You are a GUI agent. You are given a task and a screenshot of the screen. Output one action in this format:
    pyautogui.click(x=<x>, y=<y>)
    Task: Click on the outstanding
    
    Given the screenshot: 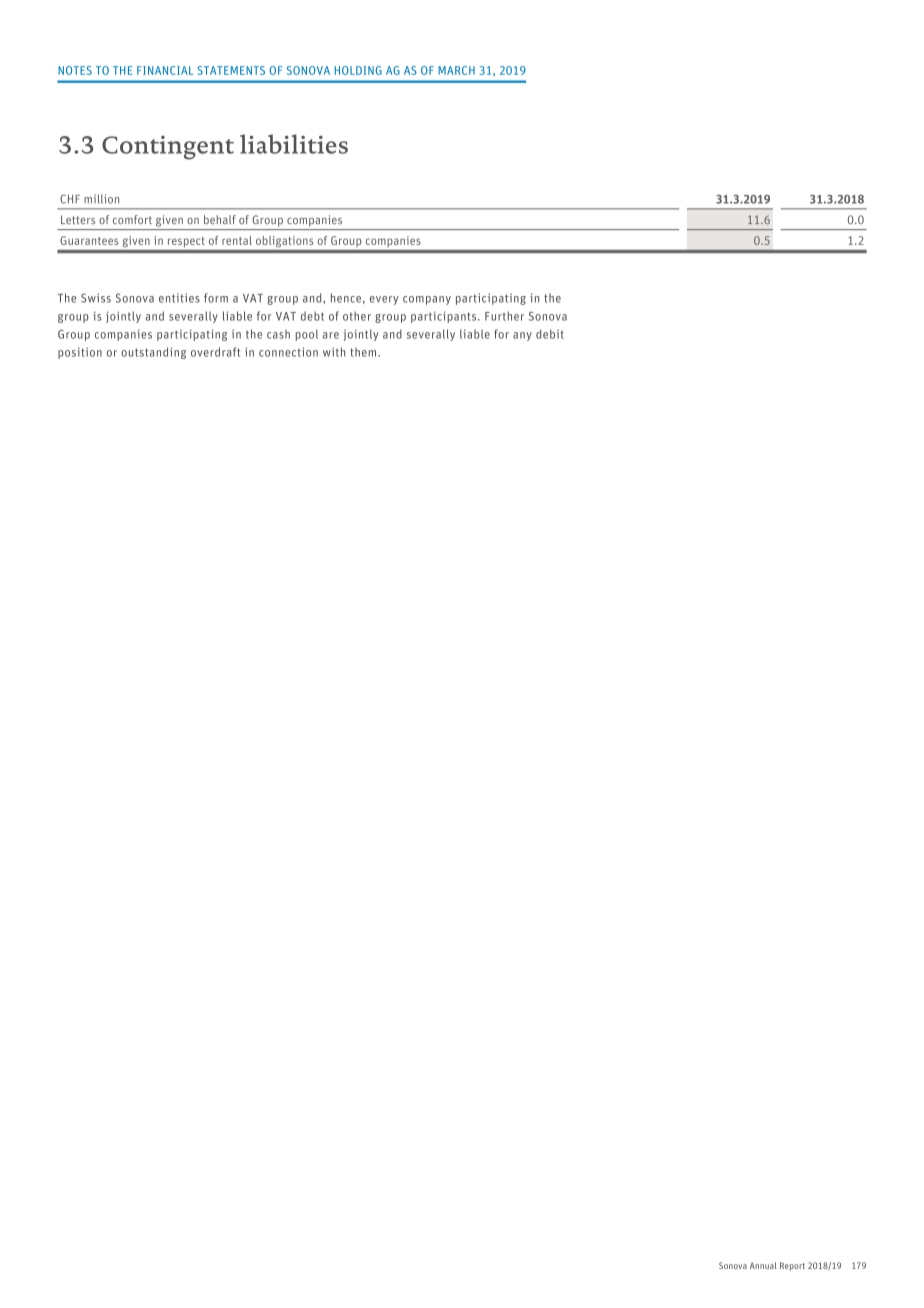 What is the action you would take?
    pyautogui.click(x=153, y=353)
